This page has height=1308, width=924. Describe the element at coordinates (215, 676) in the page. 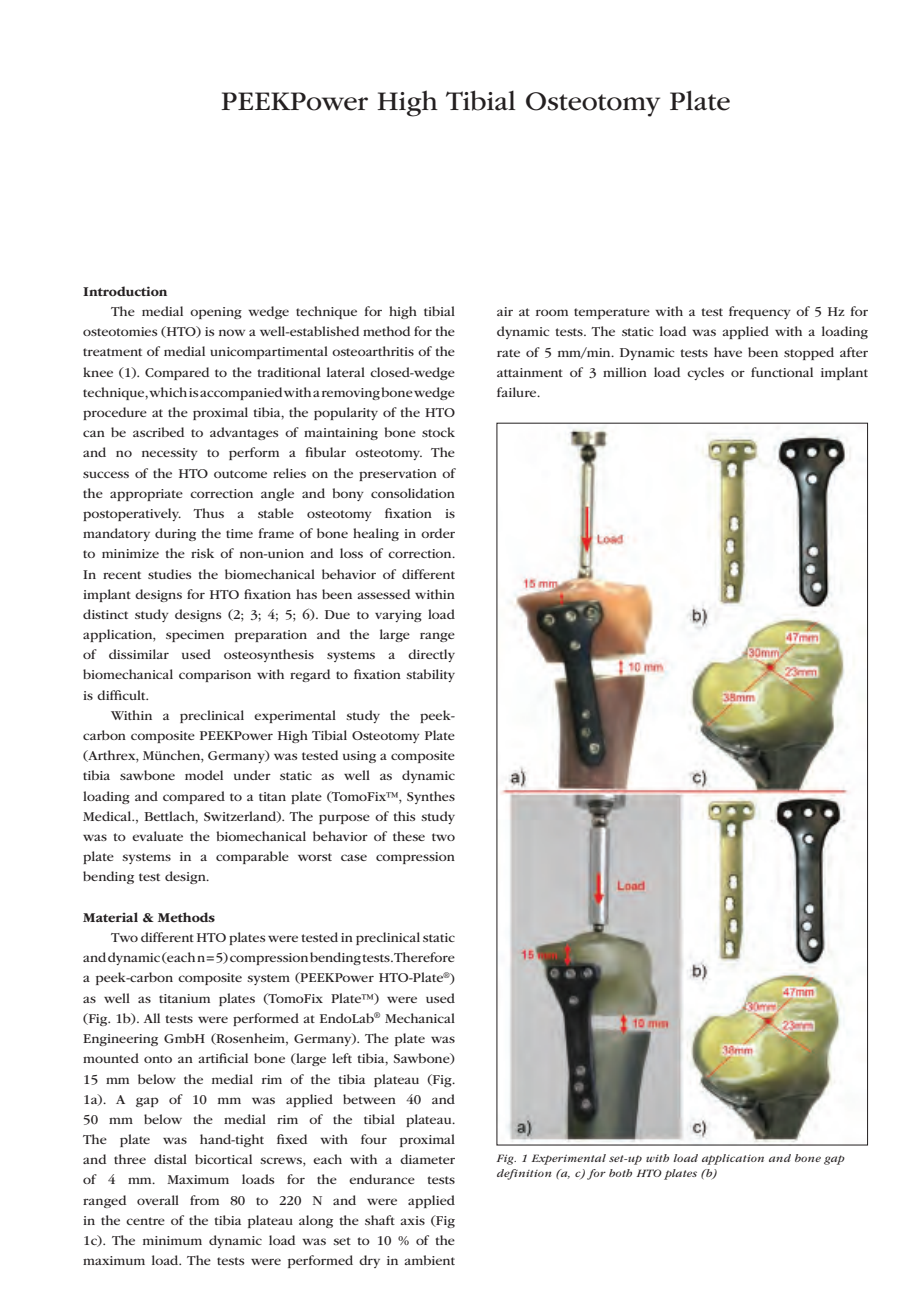

I see `comparison` at that location.
